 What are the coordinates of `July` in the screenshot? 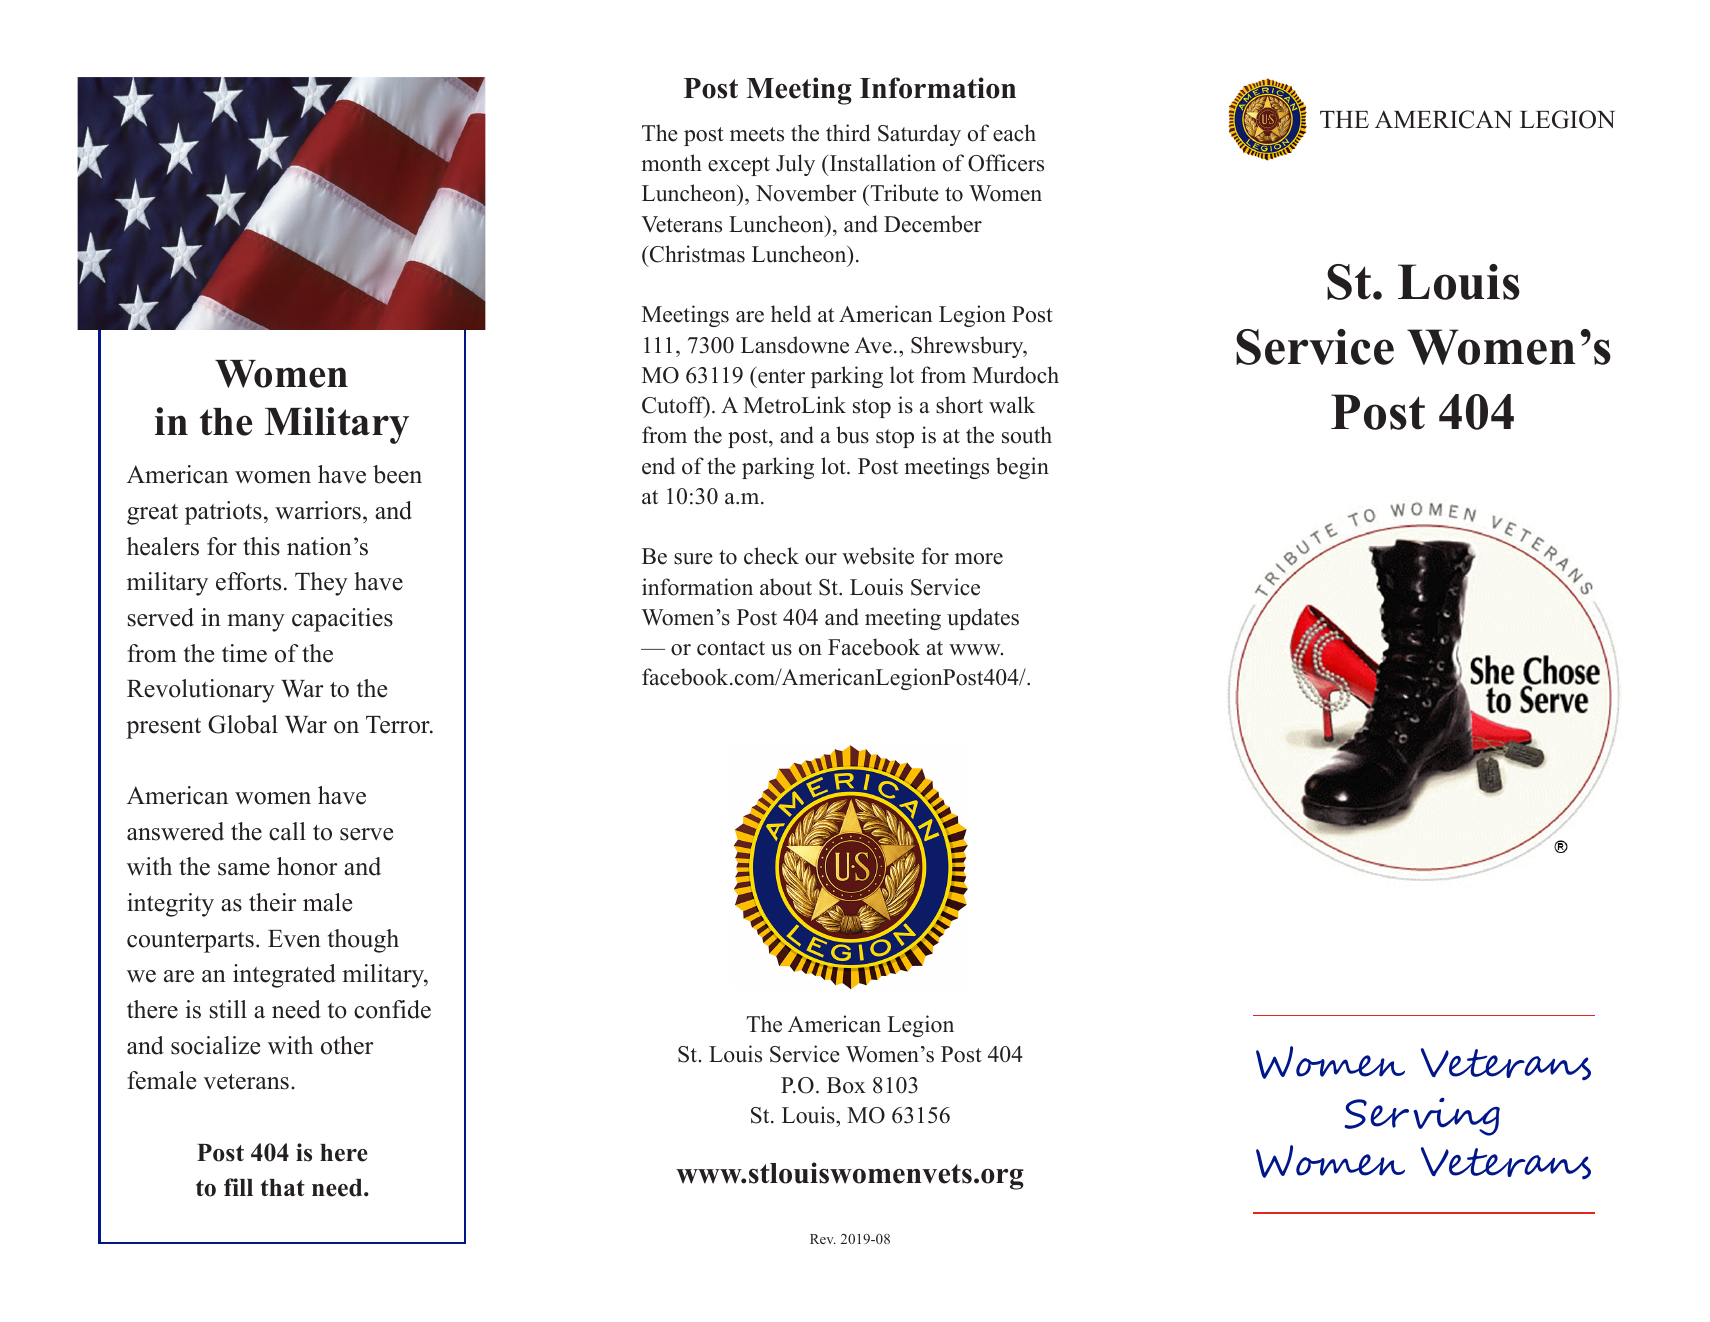 It's located at (795, 165).
